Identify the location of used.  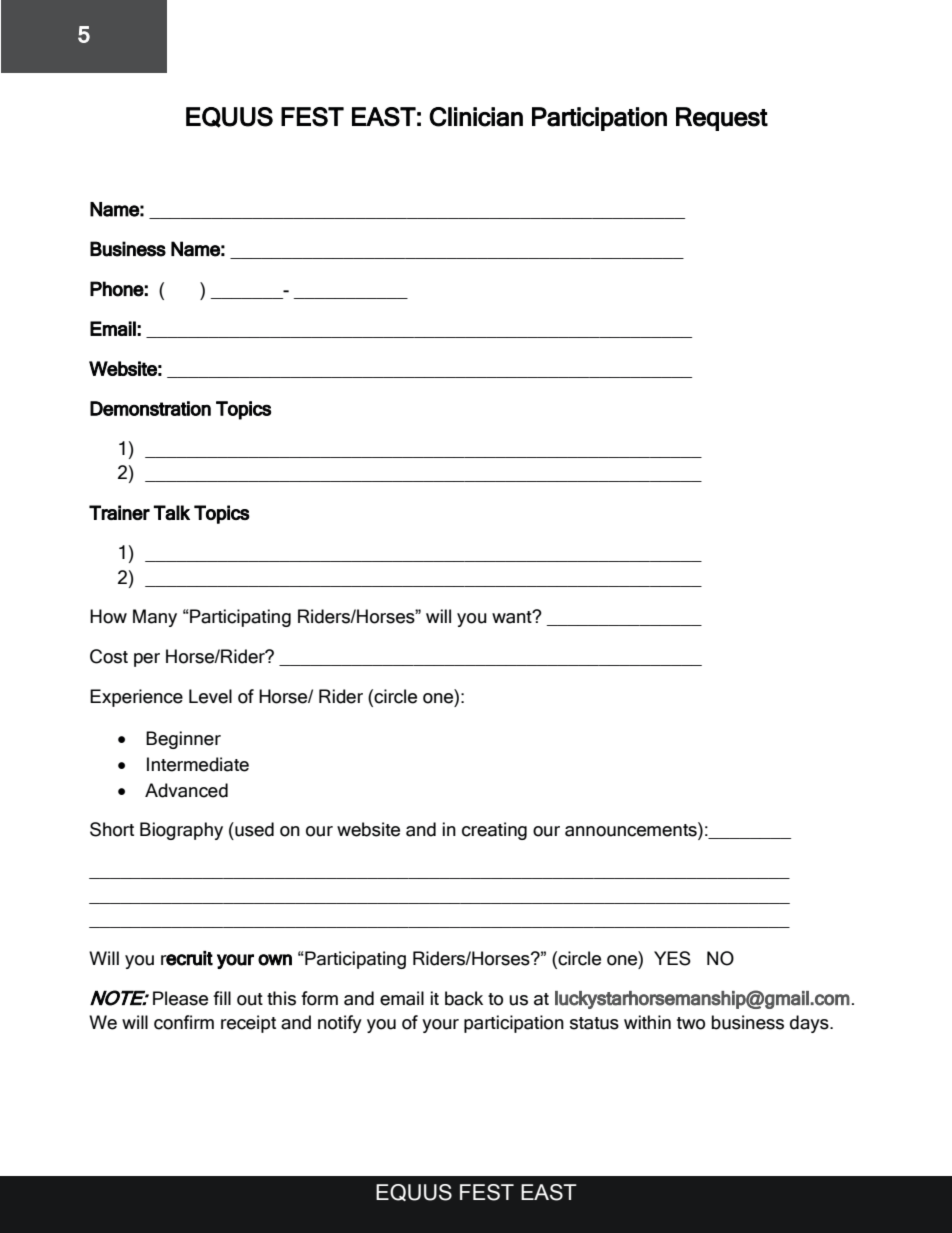
(253, 829).
